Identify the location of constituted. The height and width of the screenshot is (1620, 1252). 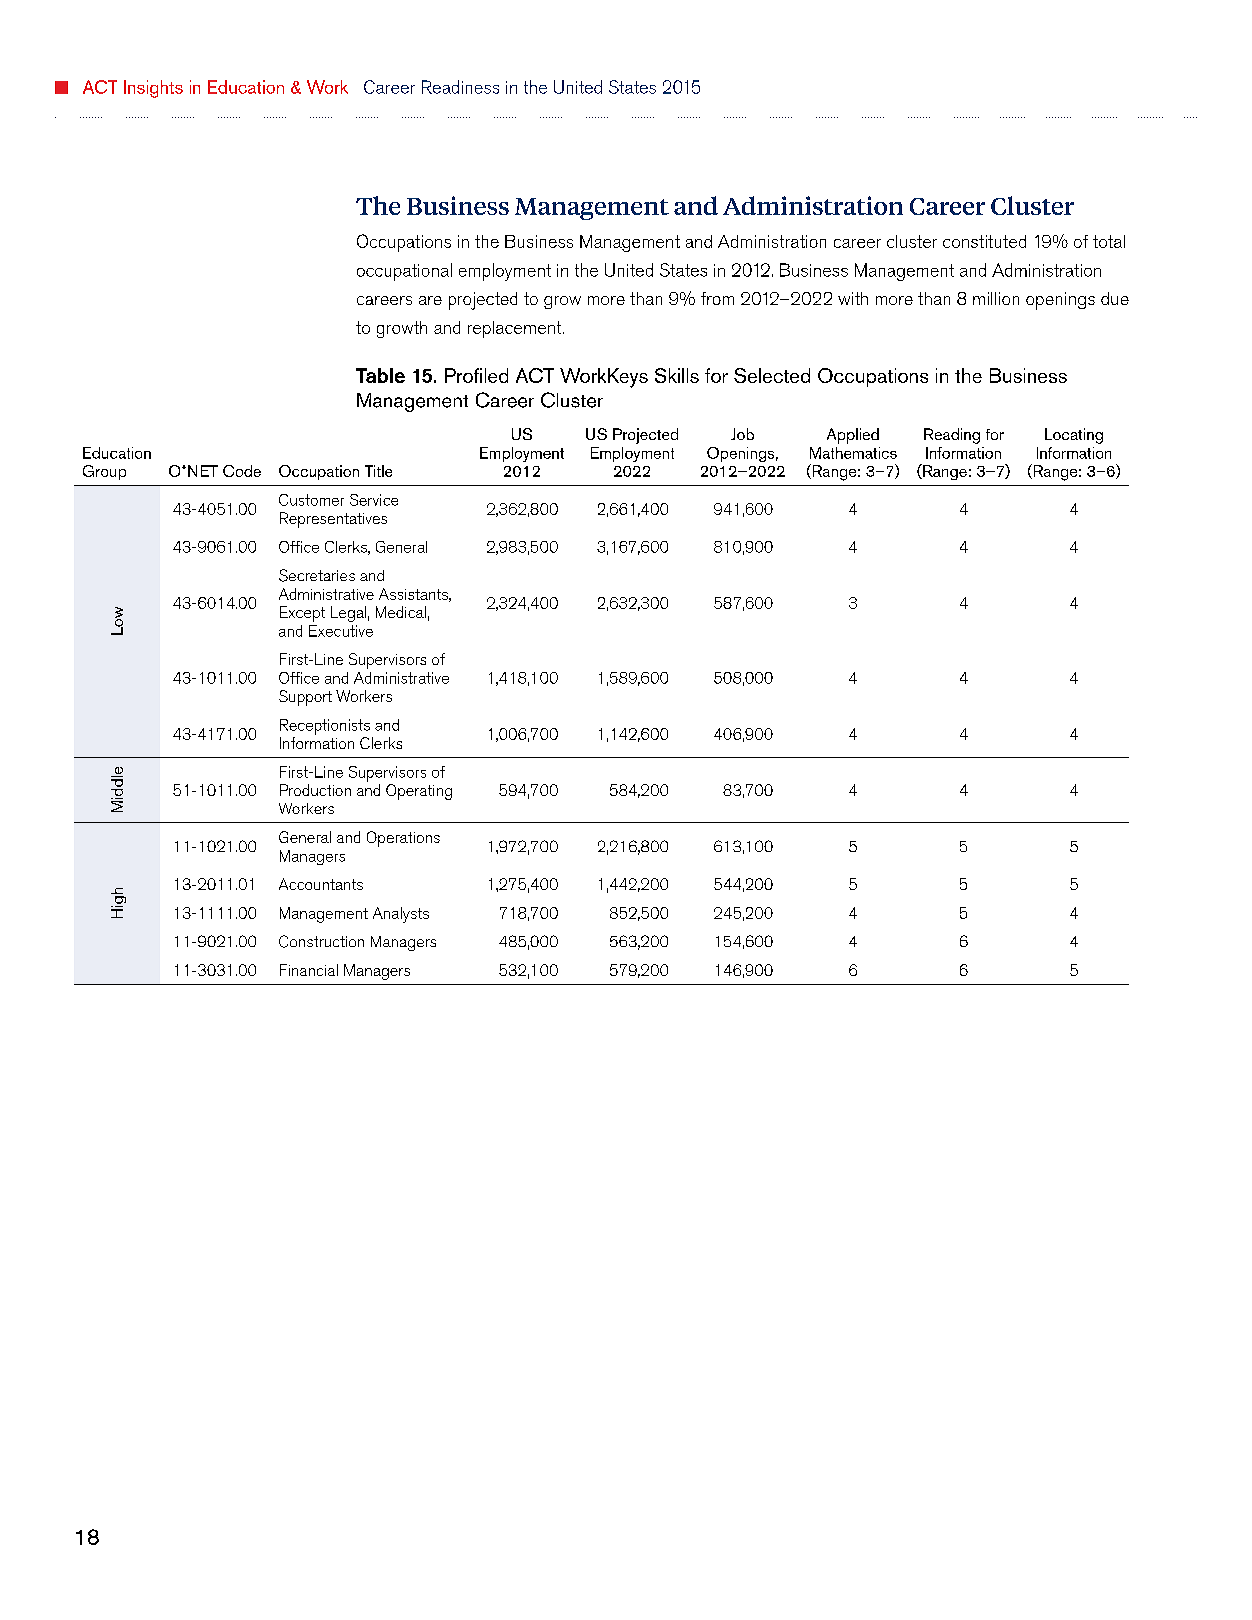
(984, 241).
